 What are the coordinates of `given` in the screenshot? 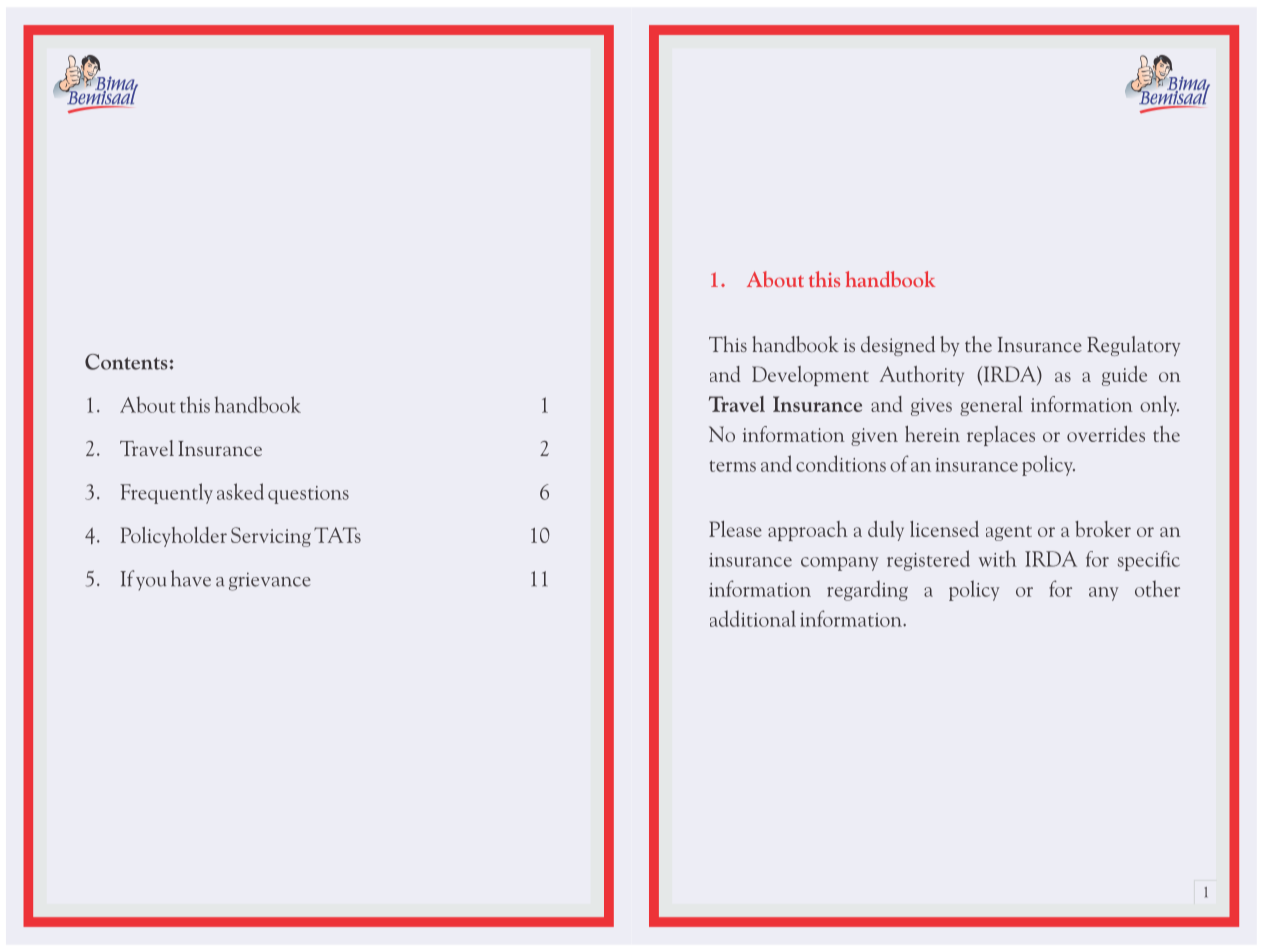 It's located at (874, 437).
